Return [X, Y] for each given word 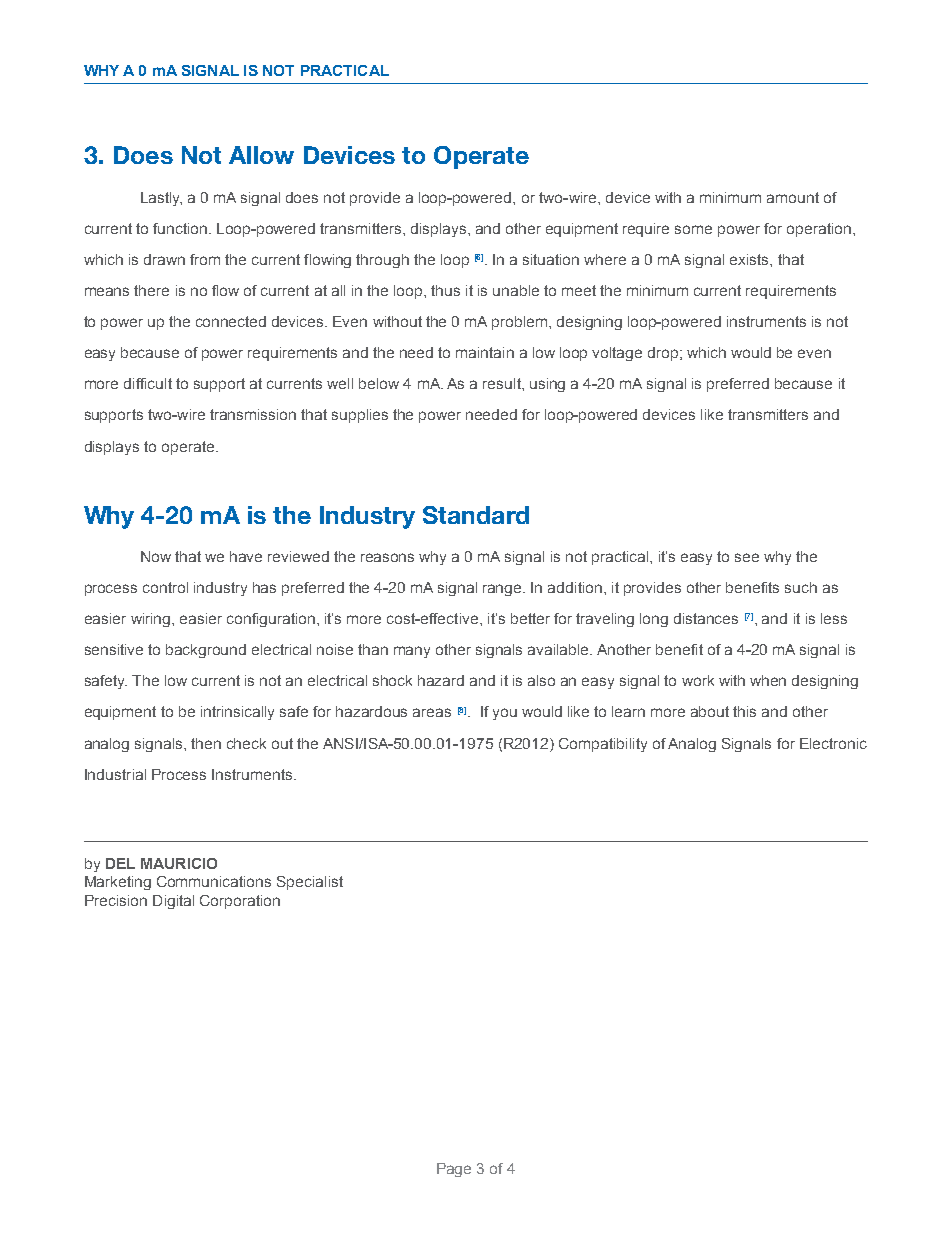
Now [156, 556]
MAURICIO [179, 863]
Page [454, 1170]
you [505, 714]
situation [551, 259]
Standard [476, 515]
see [747, 557]
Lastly [161, 199]
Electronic [833, 743]
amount [793, 197]
